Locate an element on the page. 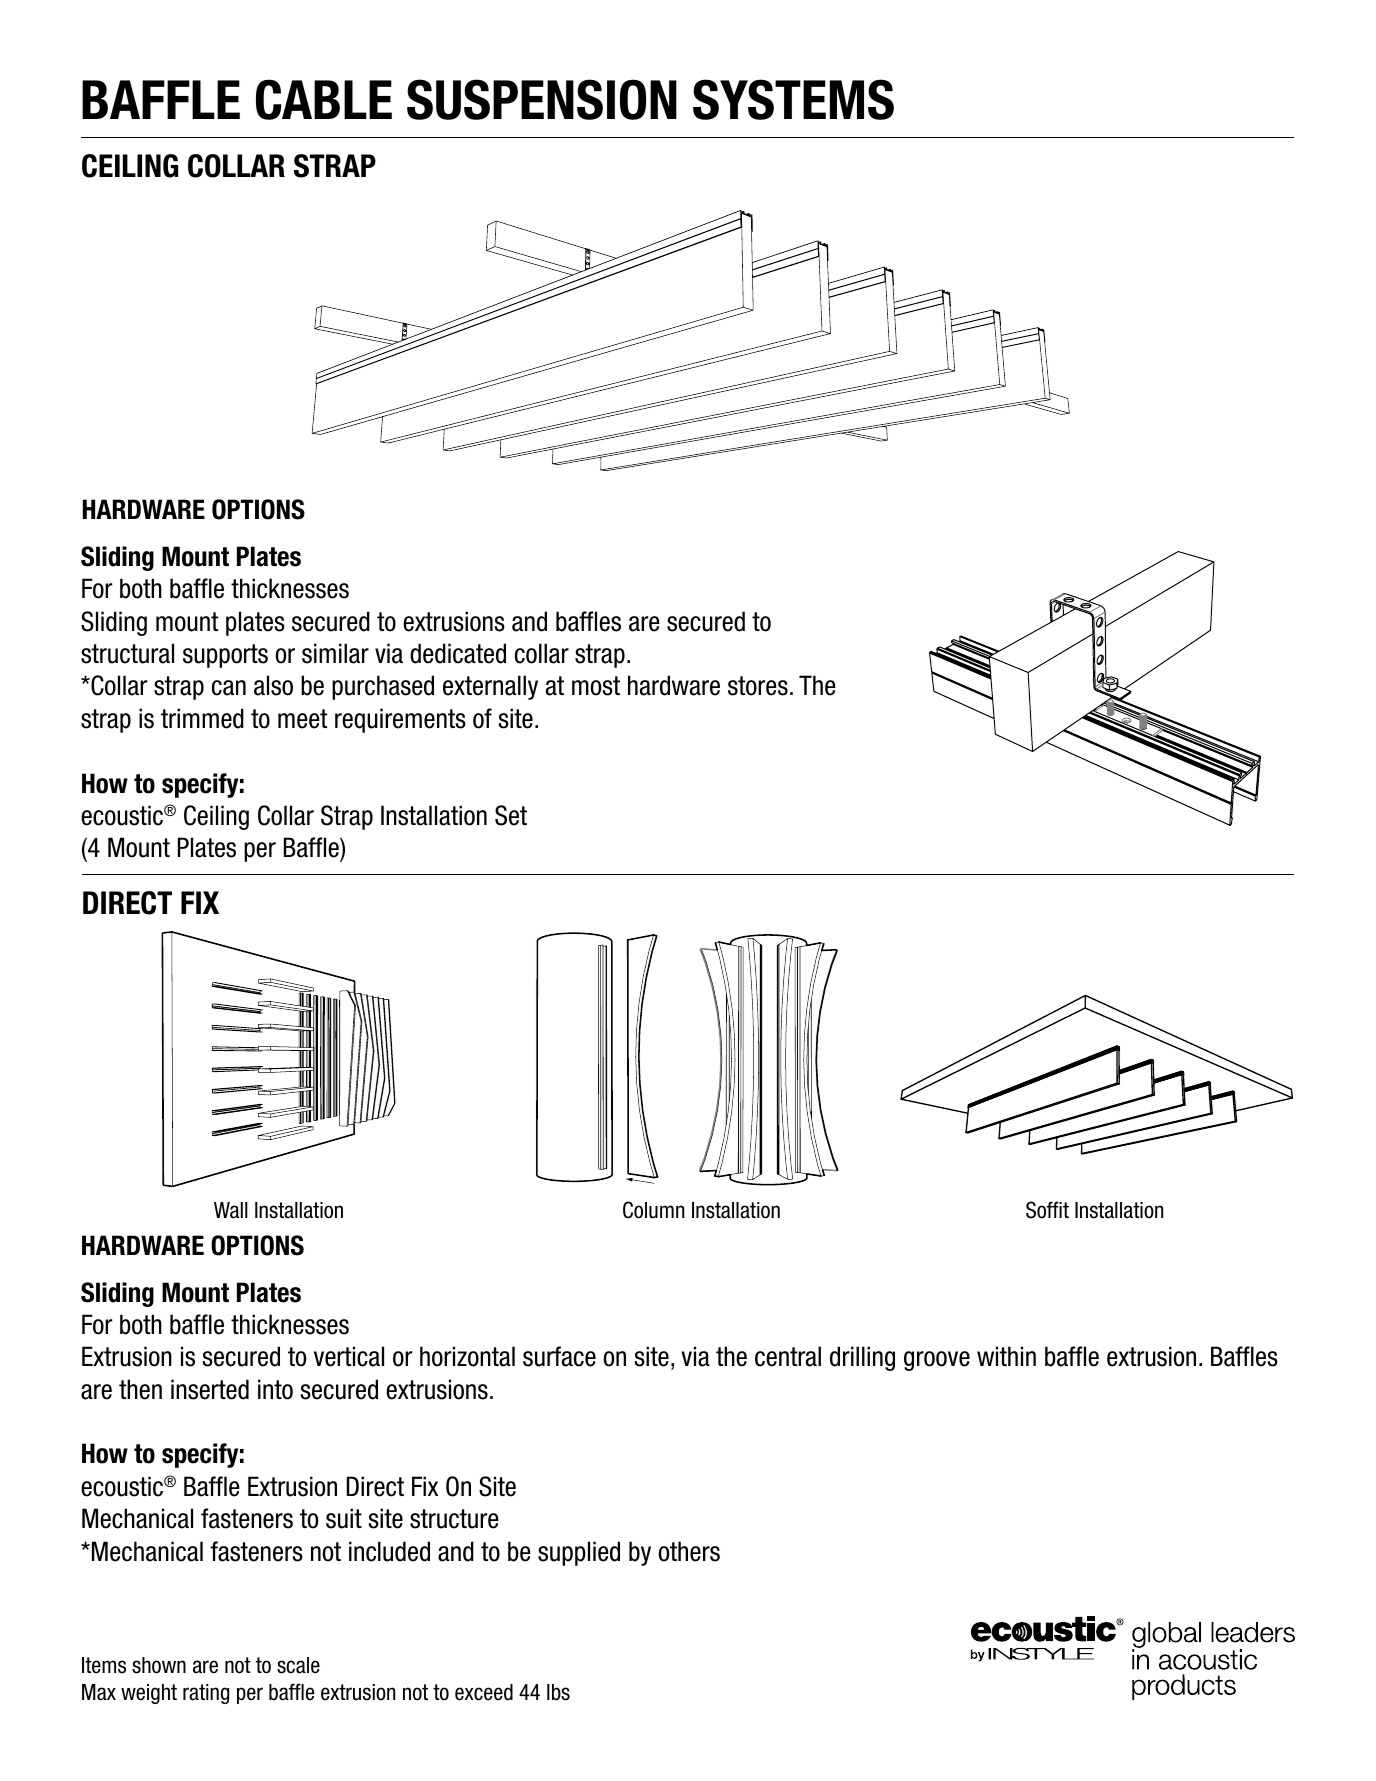 The height and width of the document is (1781, 1376). Set is located at coordinates (511, 815).
